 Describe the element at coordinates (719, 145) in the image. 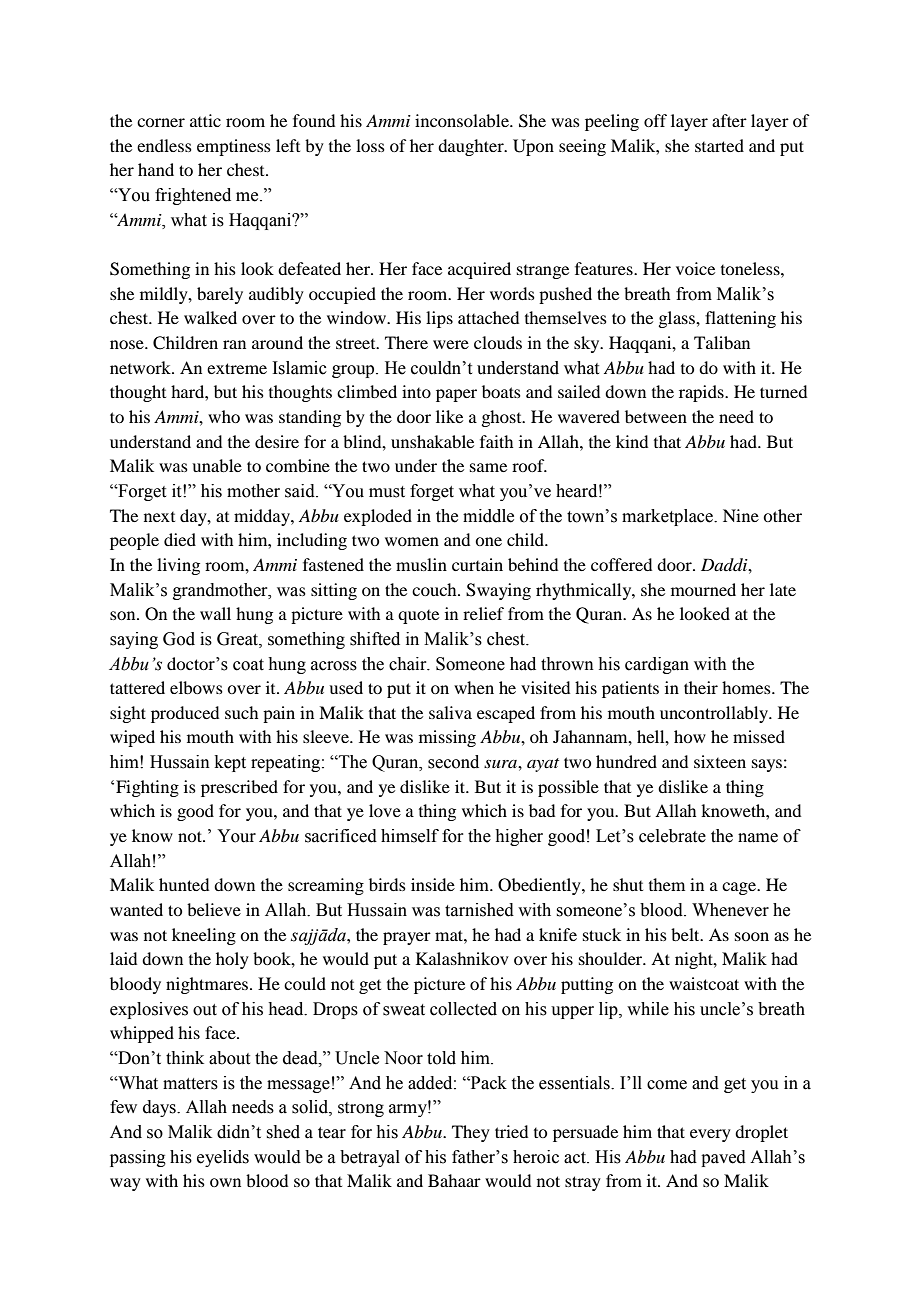

I see `started` at that location.
